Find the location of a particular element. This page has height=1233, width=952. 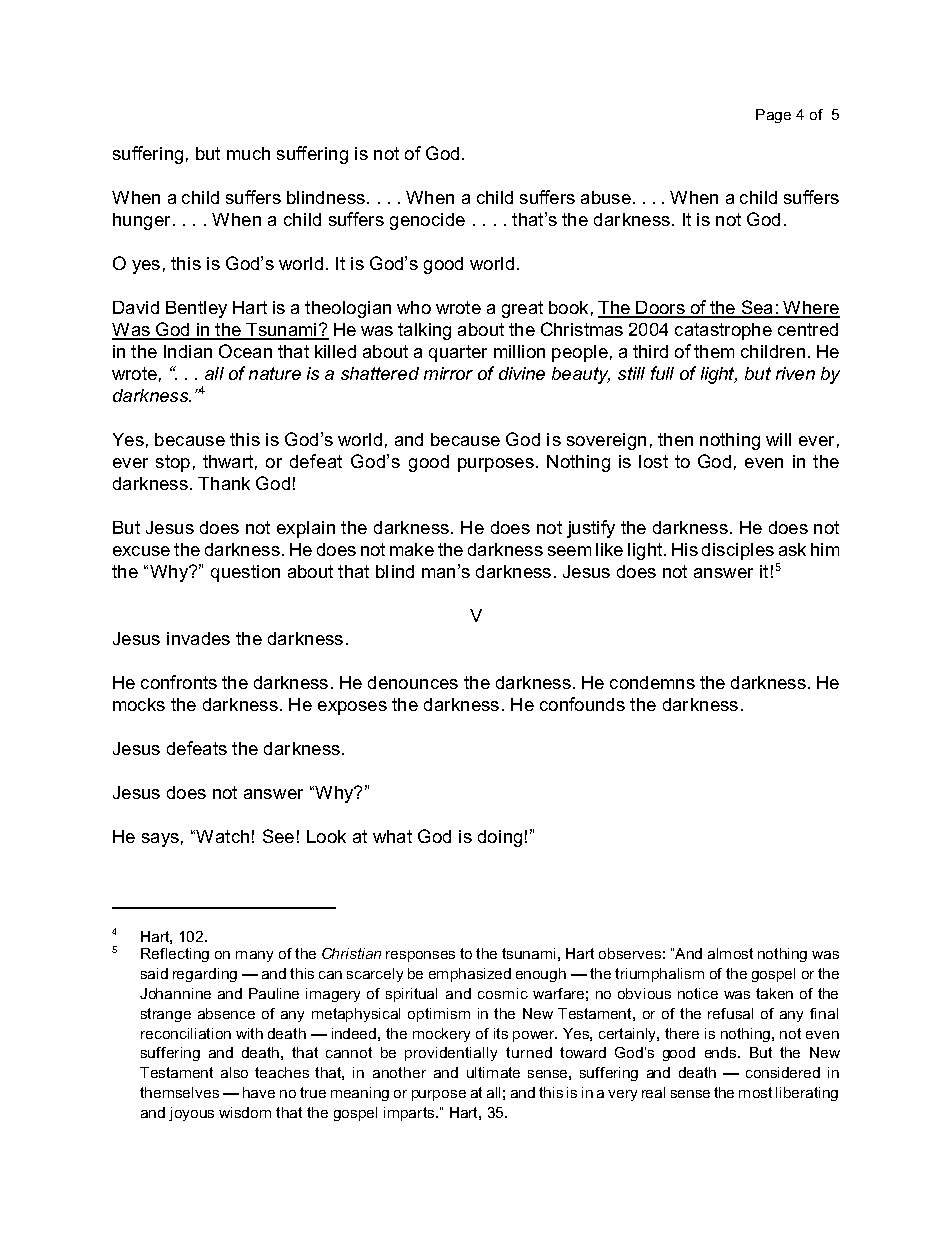

divine is located at coordinates (522, 373).
